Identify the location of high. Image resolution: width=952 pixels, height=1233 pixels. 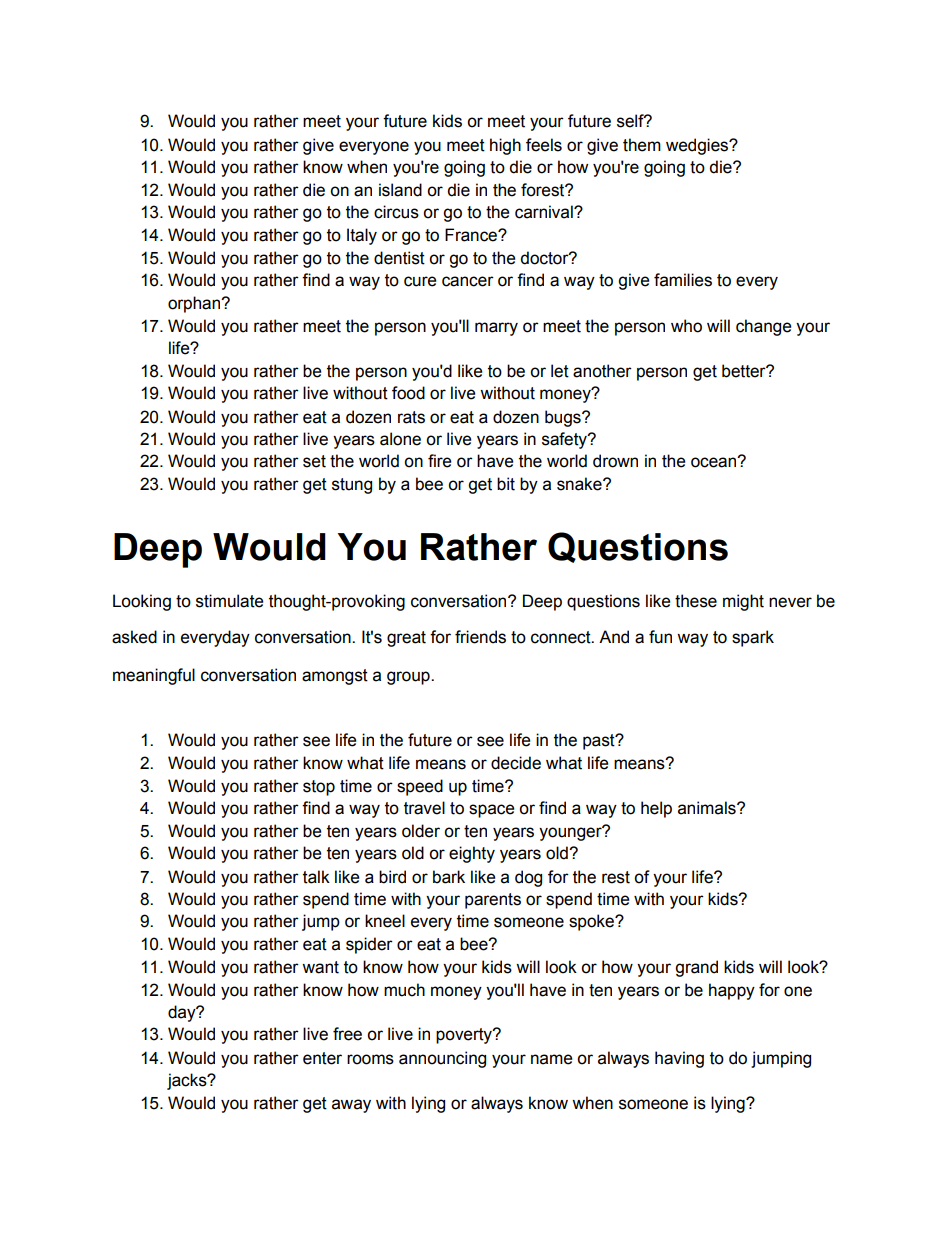
(505, 146).
